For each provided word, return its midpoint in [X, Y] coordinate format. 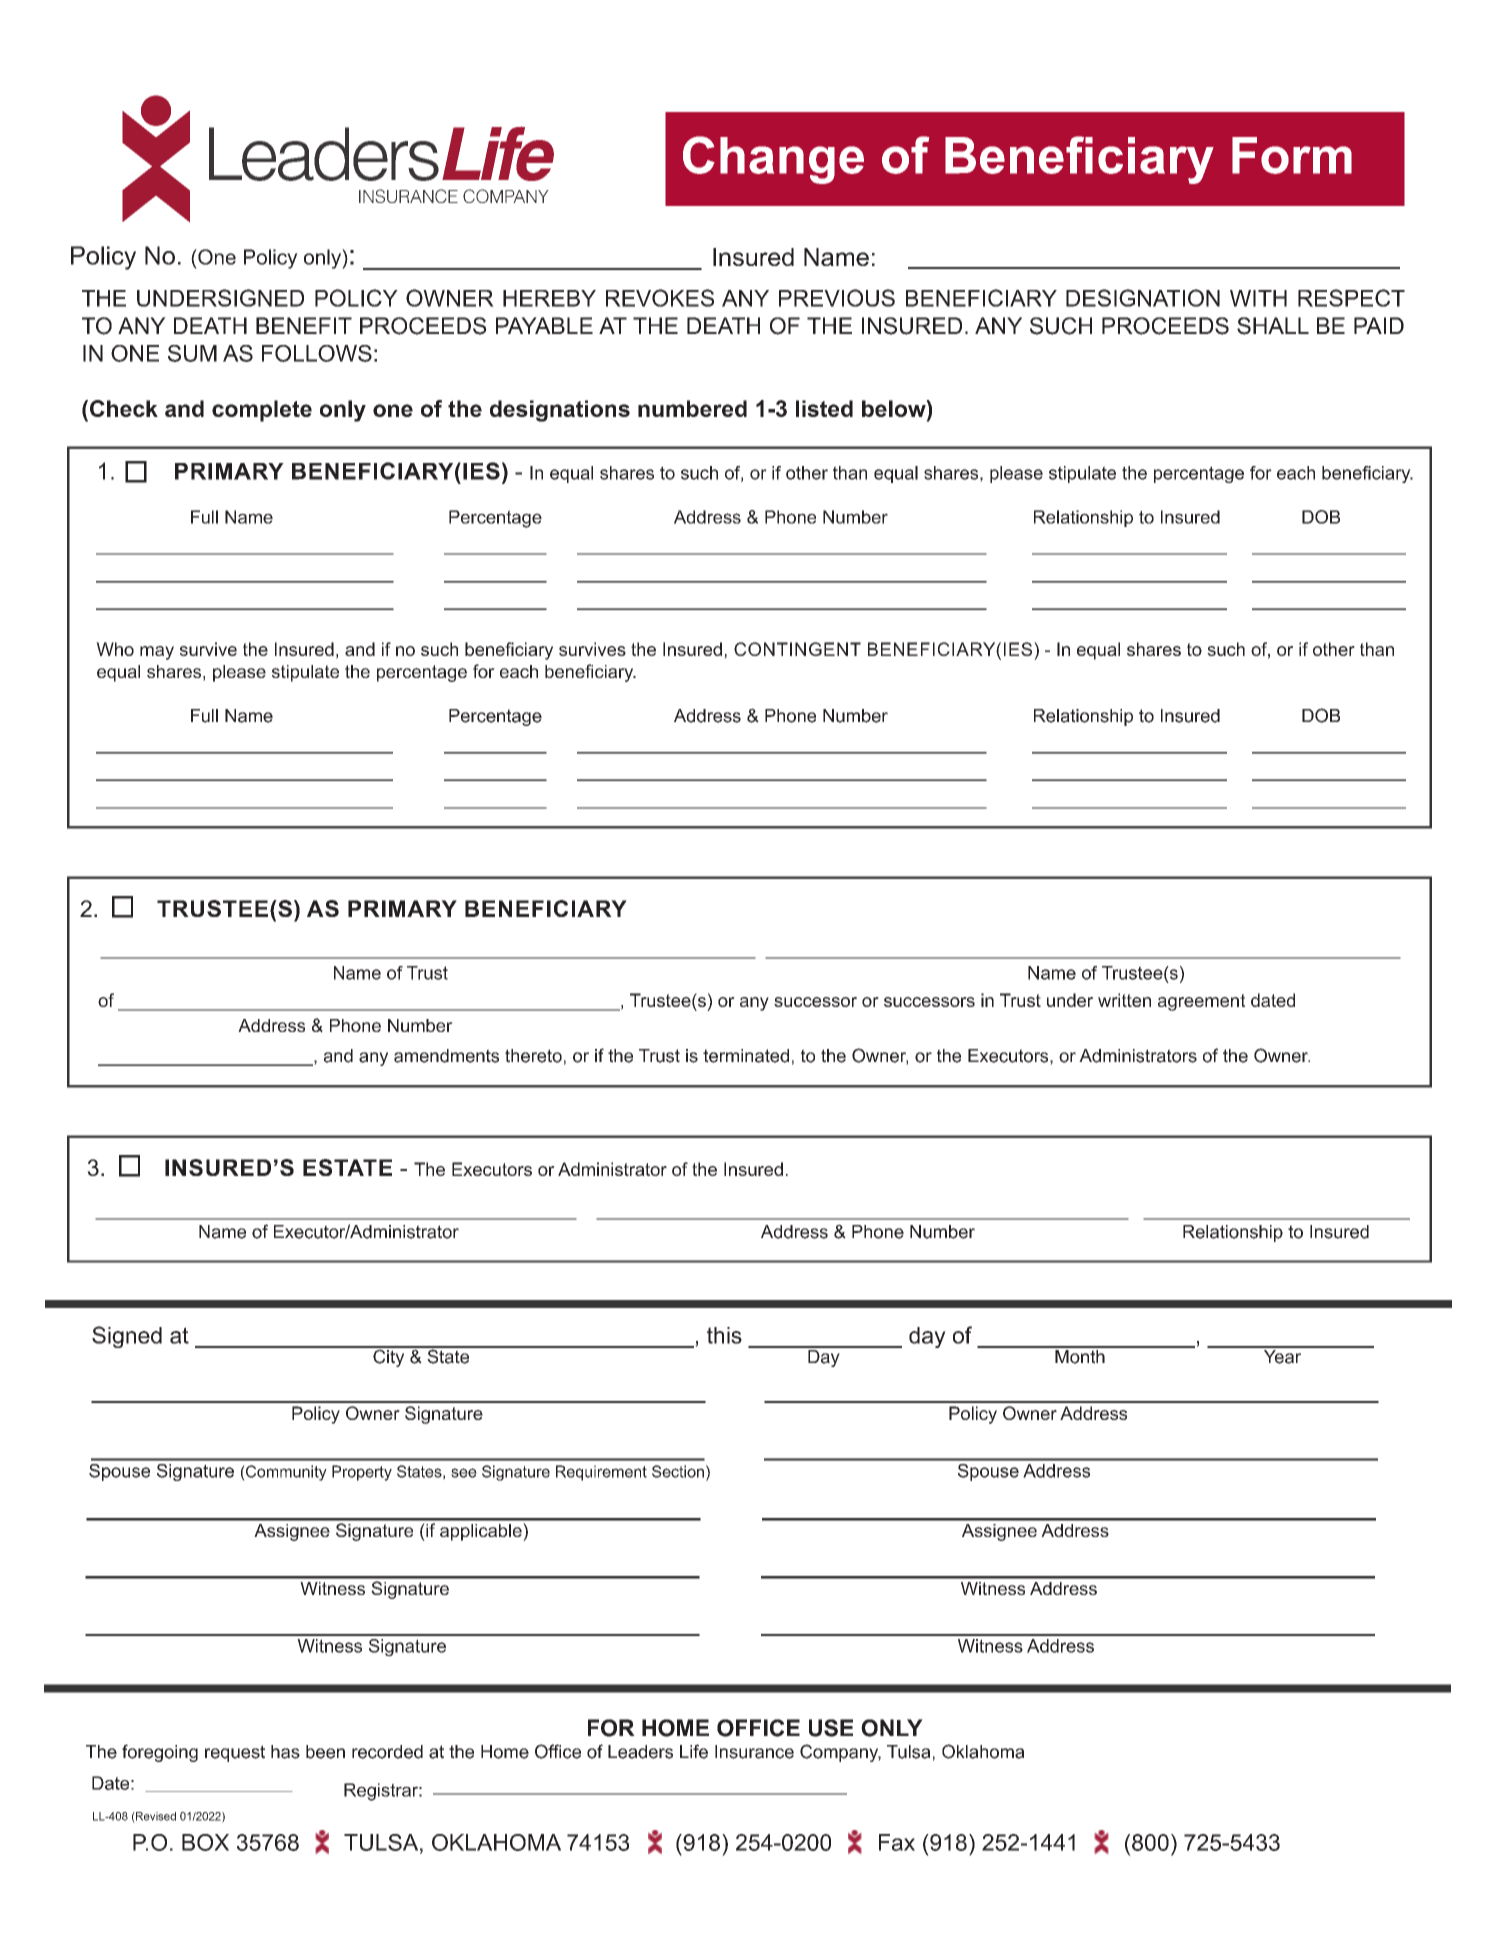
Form [1292, 155]
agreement [1201, 1002]
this [724, 1335]
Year [1282, 1355]
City [389, 1357]
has [285, 1752]
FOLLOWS [317, 353]
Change [773, 160]
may [157, 653]
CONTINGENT [797, 649]
